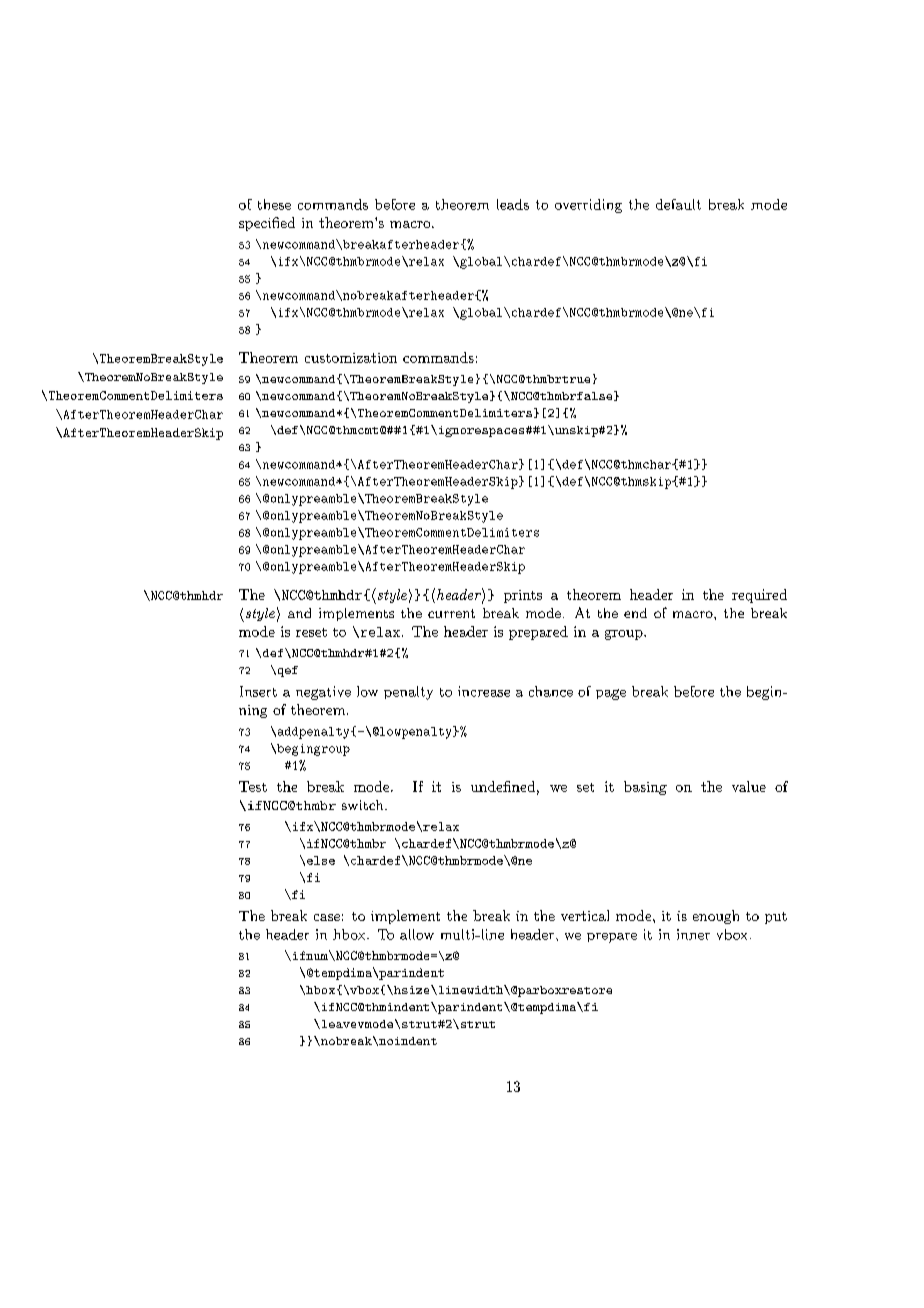 Image resolution: width=924 pixels, height=1308 pixels. Describe the element at coordinates (267, 224) in the screenshot. I see `specified` at that location.
